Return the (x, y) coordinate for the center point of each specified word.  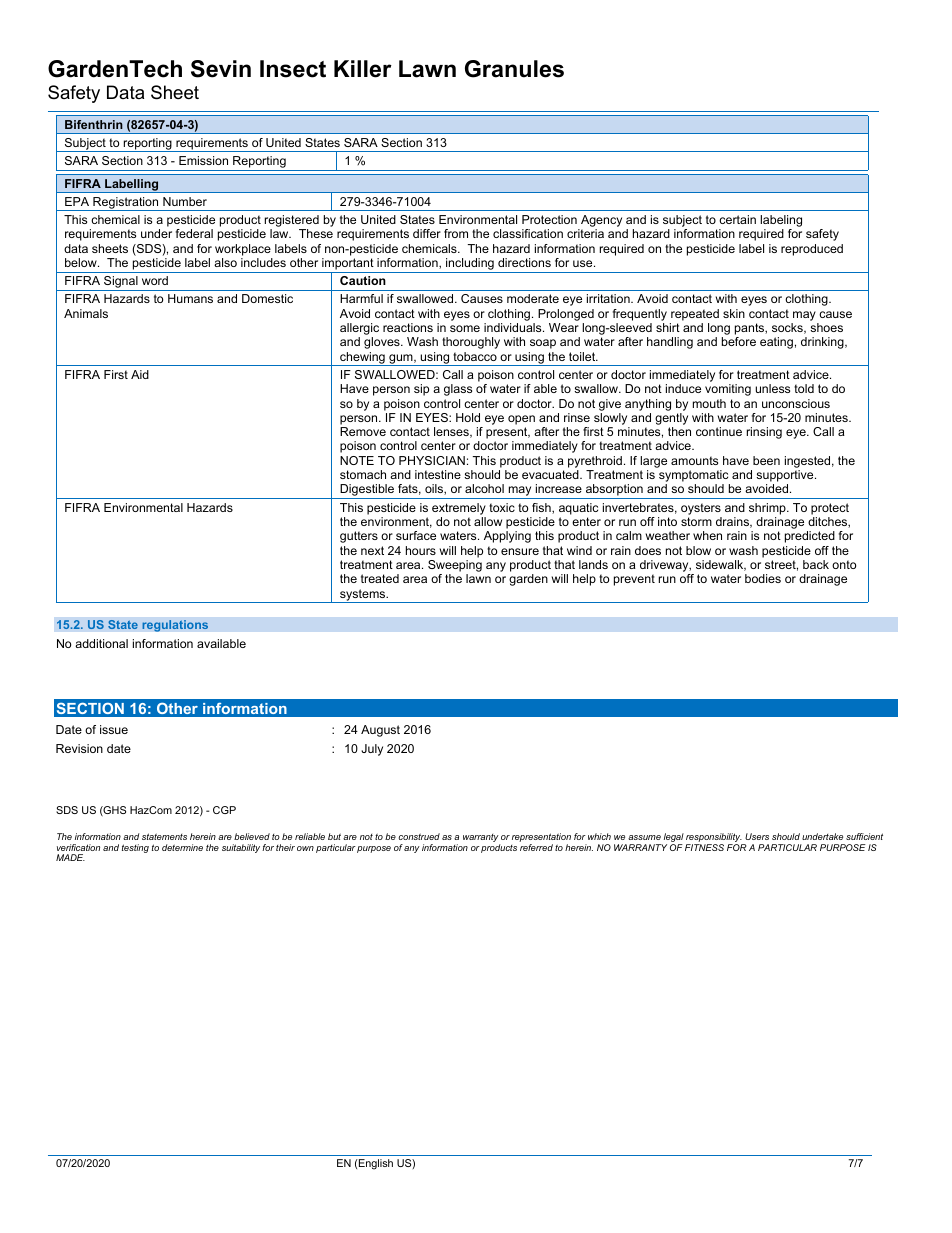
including (470, 265)
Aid (140, 374)
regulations (175, 626)
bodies (763, 578)
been (766, 460)
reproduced (812, 250)
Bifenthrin (94, 124)
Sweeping (455, 567)
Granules (514, 69)
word (155, 280)
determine (182, 847)
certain (737, 219)
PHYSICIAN (432, 460)
